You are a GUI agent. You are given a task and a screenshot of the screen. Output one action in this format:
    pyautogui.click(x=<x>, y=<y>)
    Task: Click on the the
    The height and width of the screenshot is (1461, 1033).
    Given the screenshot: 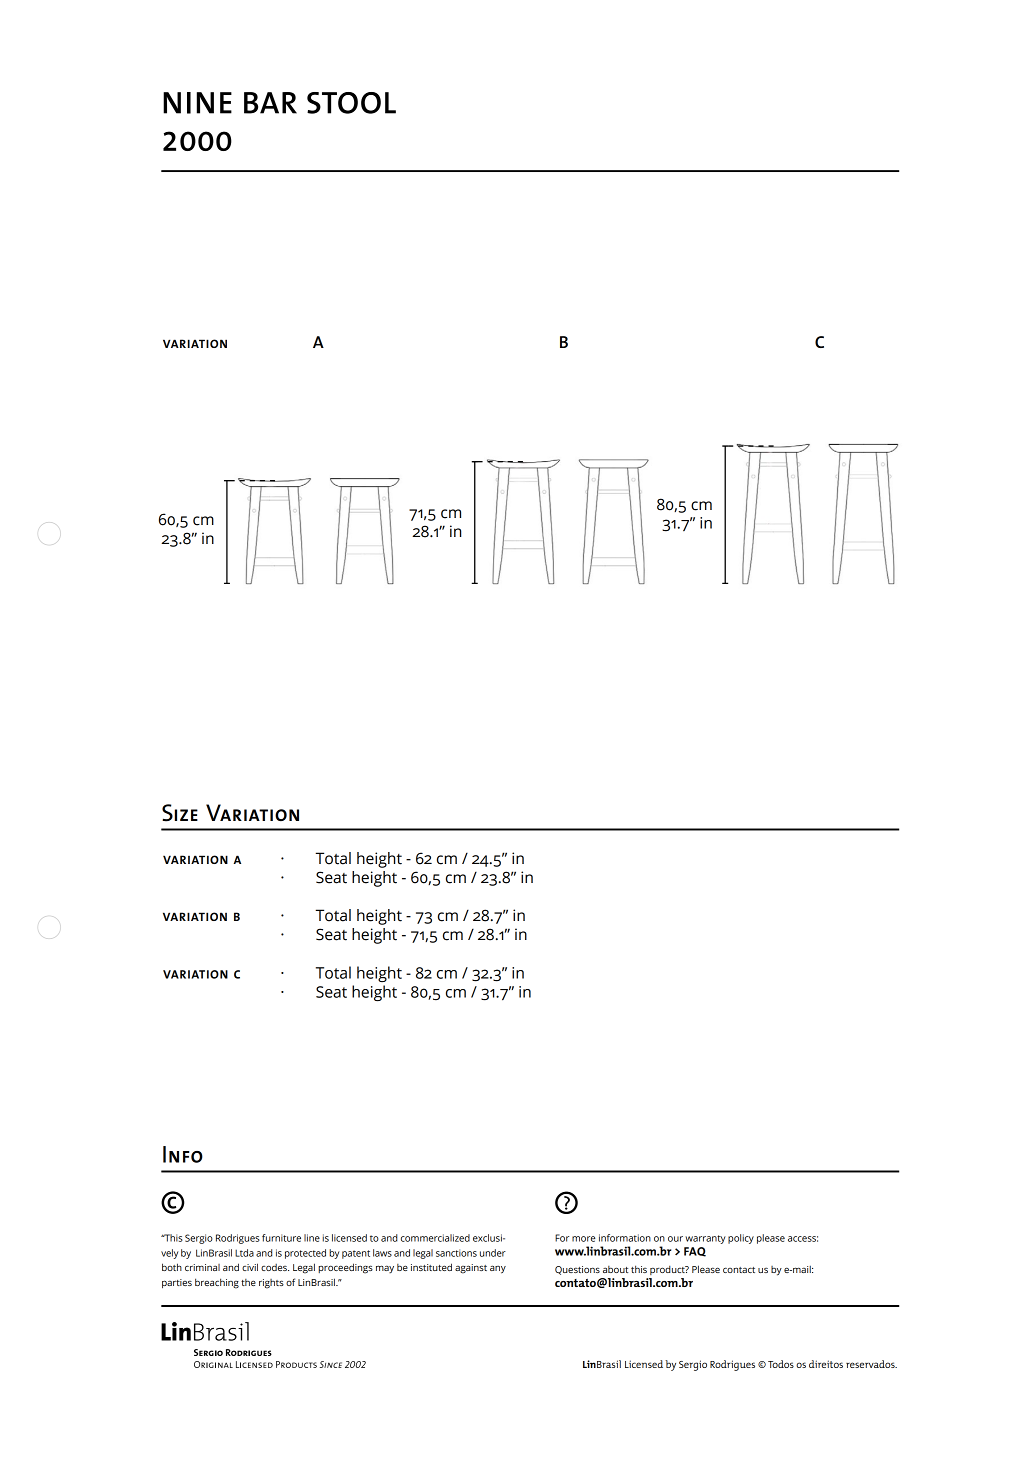 What is the action you would take?
    pyautogui.click(x=248, y=1282)
